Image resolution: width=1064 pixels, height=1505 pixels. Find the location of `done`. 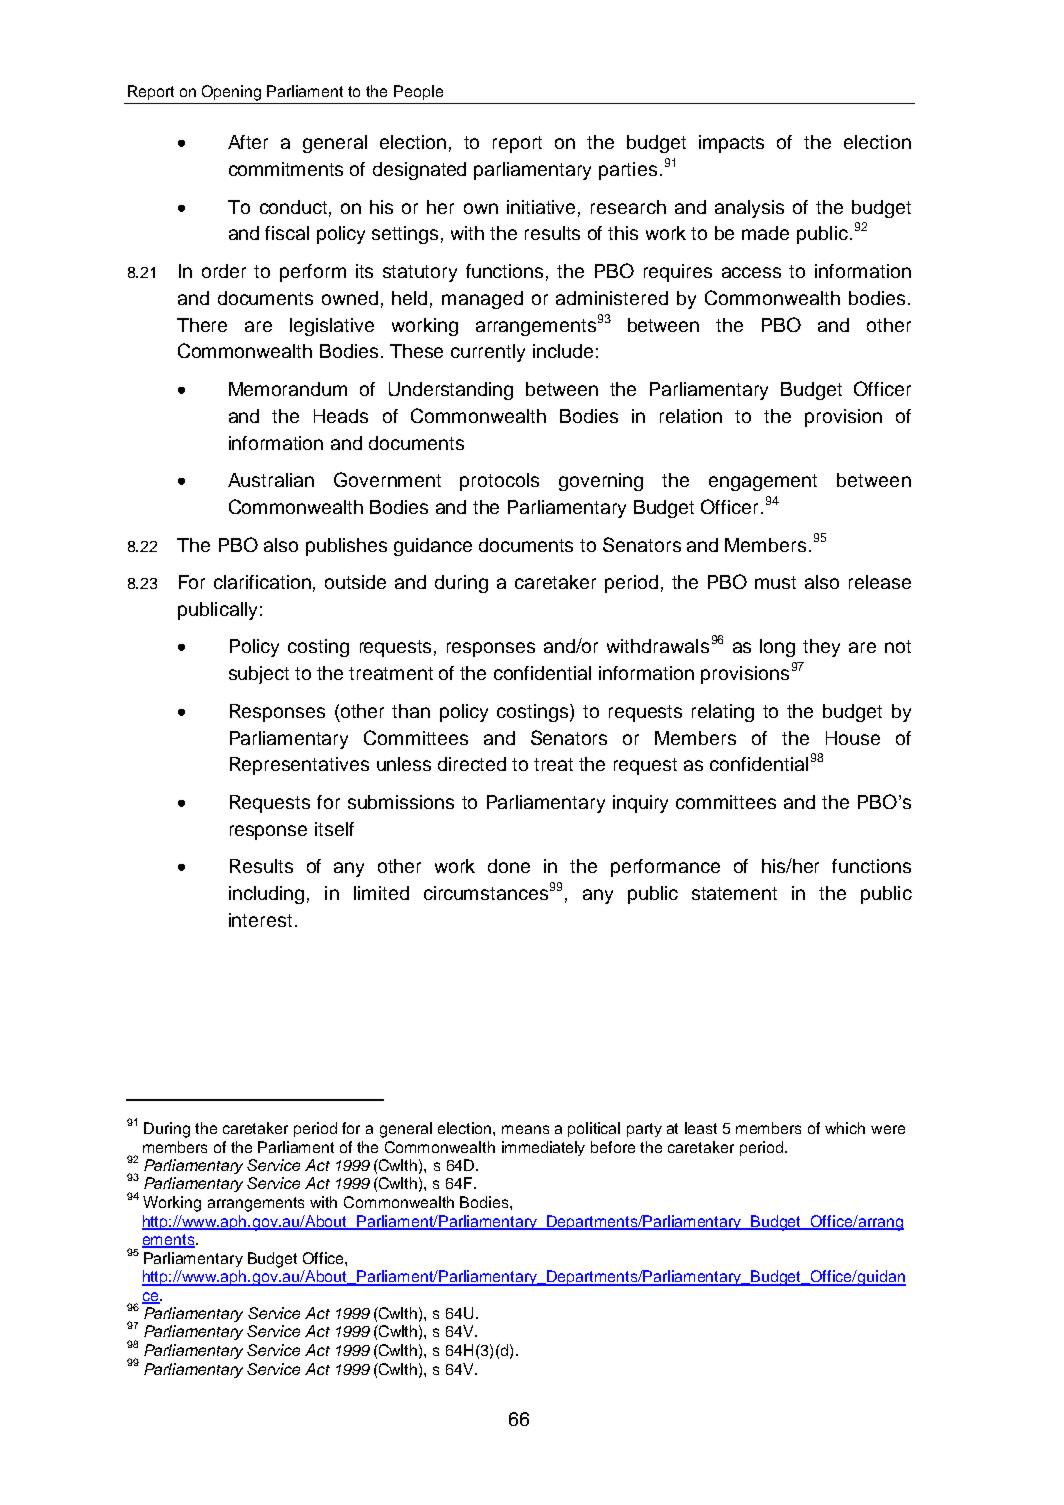

done is located at coordinates (509, 866).
